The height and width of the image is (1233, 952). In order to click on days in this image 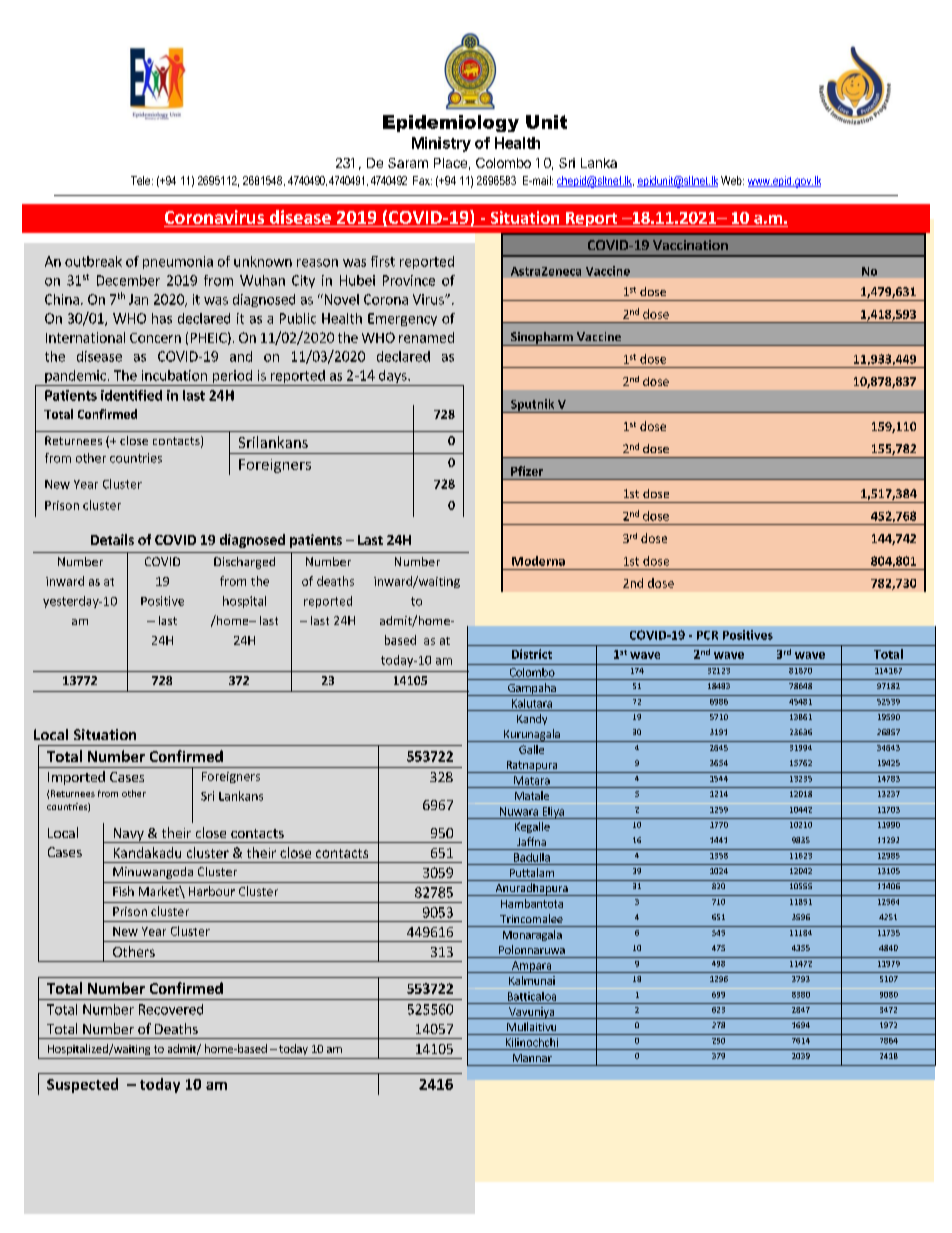, I will do `click(393, 378)`.
